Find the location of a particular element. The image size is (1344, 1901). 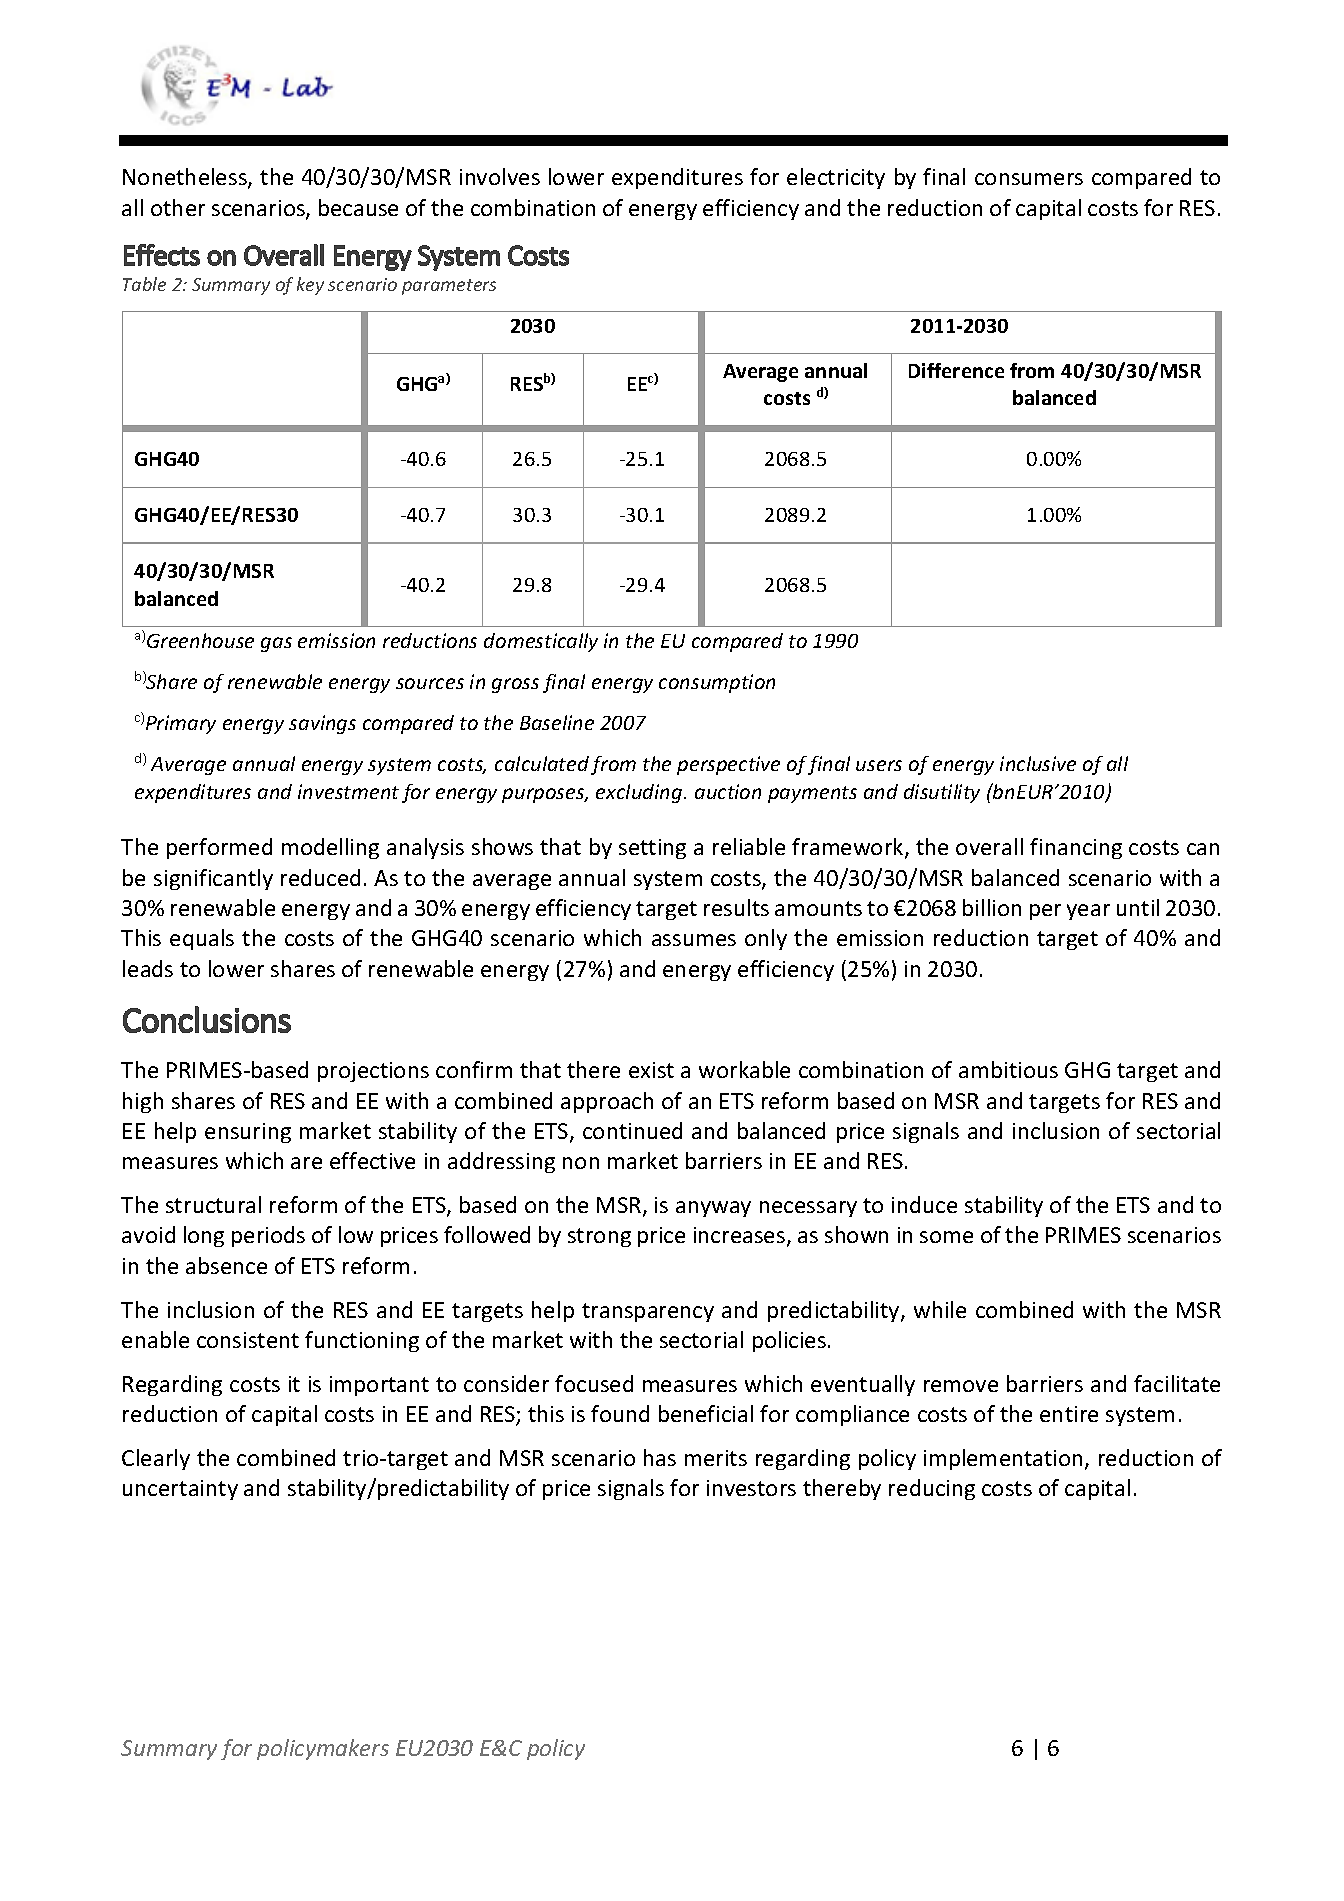

other is located at coordinates (178, 207).
